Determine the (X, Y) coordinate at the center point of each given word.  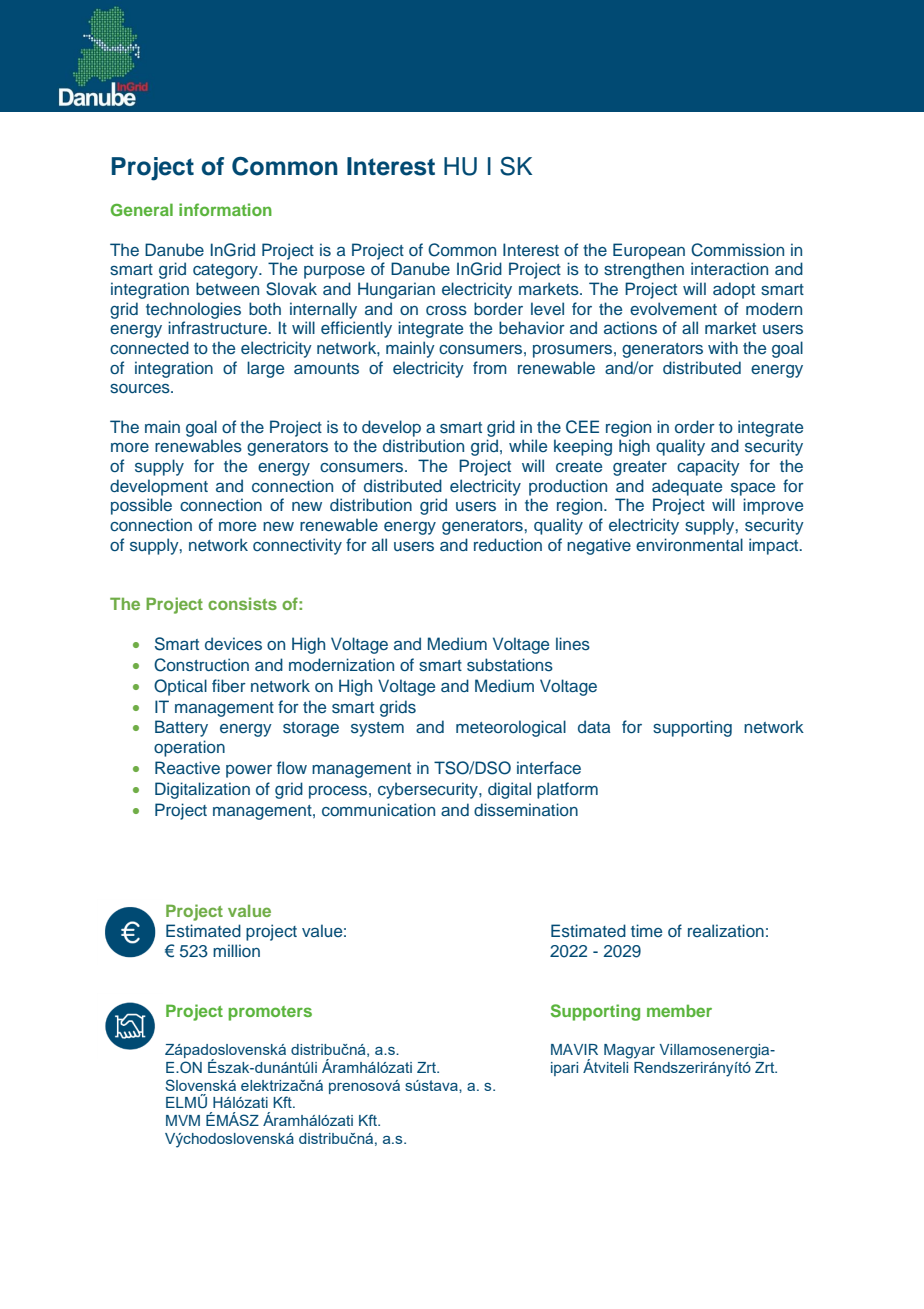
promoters (270, 1013)
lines (573, 644)
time (646, 930)
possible (141, 506)
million (236, 950)
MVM (183, 1120)
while (528, 445)
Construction (201, 665)
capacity (708, 467)
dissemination (526, 810)
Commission (737, 250)
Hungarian (396, 290)
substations (510, 665)
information (225, 209)
